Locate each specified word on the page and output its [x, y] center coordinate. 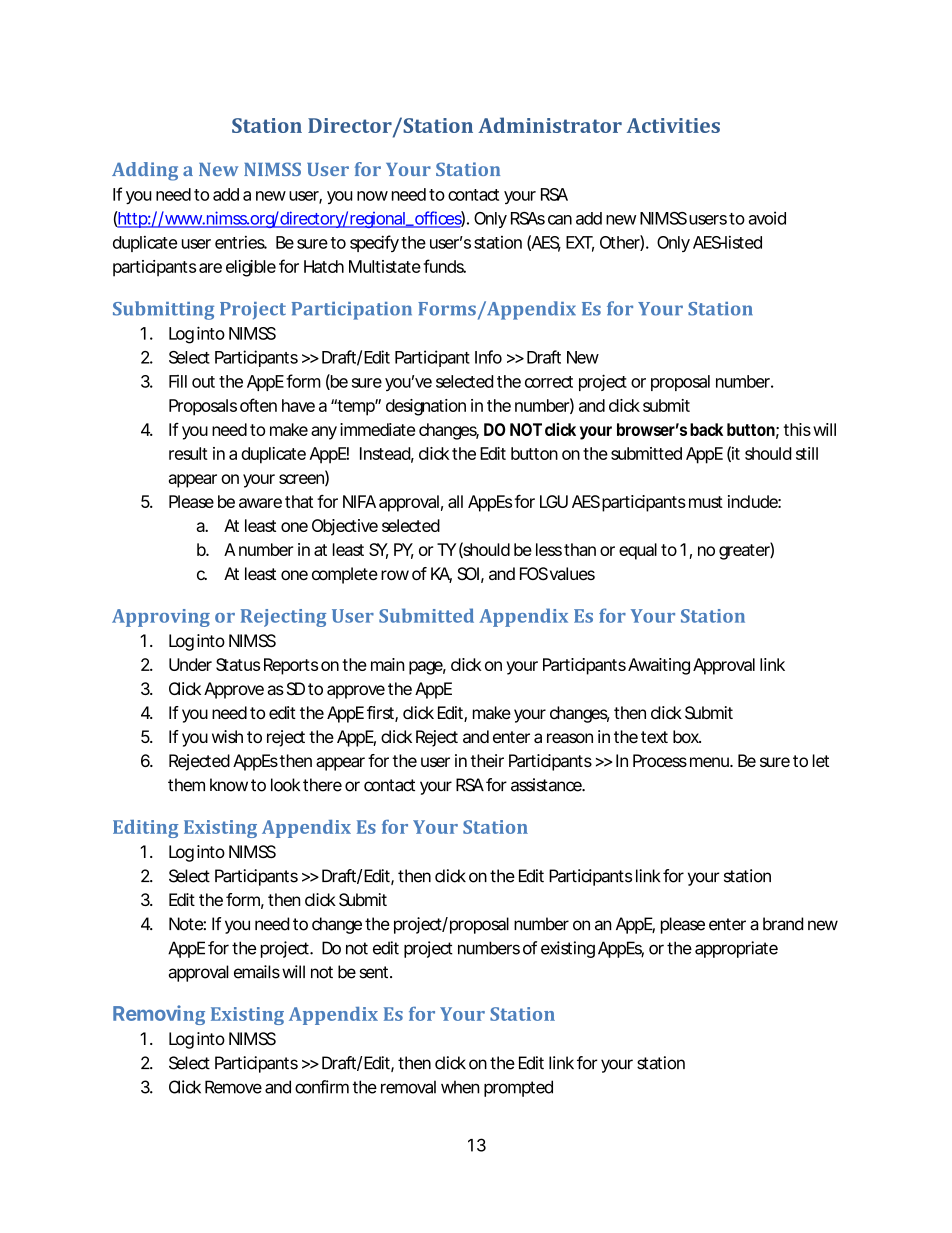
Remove [233, 1087]
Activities [673, 125]
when [460, 1087]
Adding [145, 171]
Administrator [550, 125]
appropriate [736, 949]
